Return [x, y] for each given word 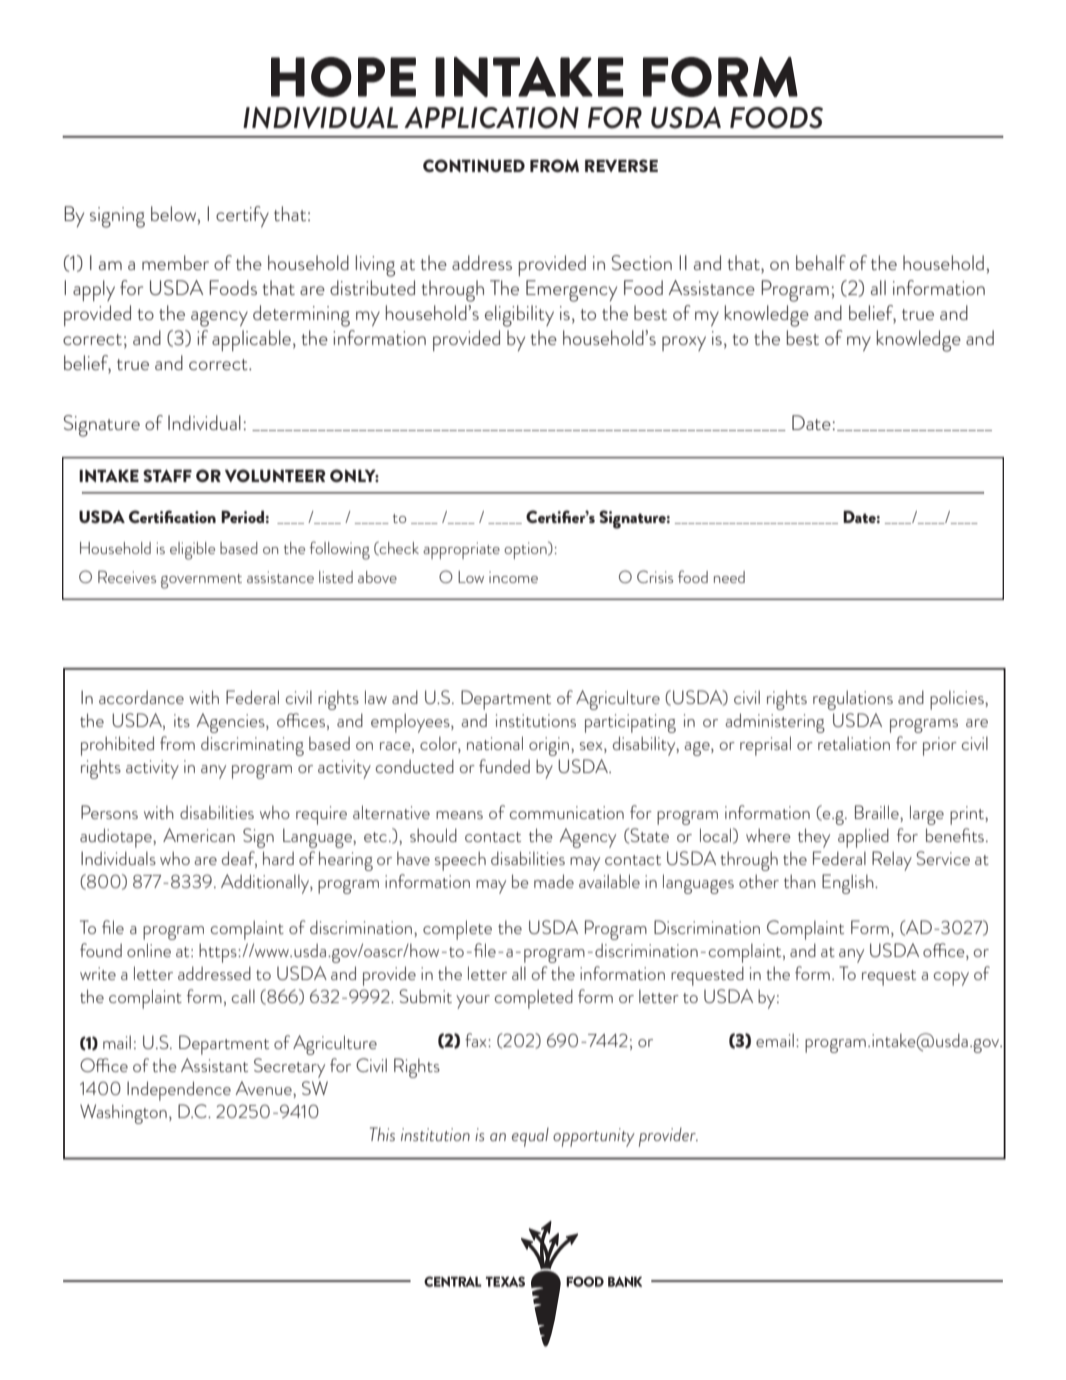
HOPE [343, 77]
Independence [179, 1091]
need [729, 577]
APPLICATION [491, 118]
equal [530, 1137]
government [201, 581]
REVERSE [621, 165]
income [513, 577]
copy [951, 979]
